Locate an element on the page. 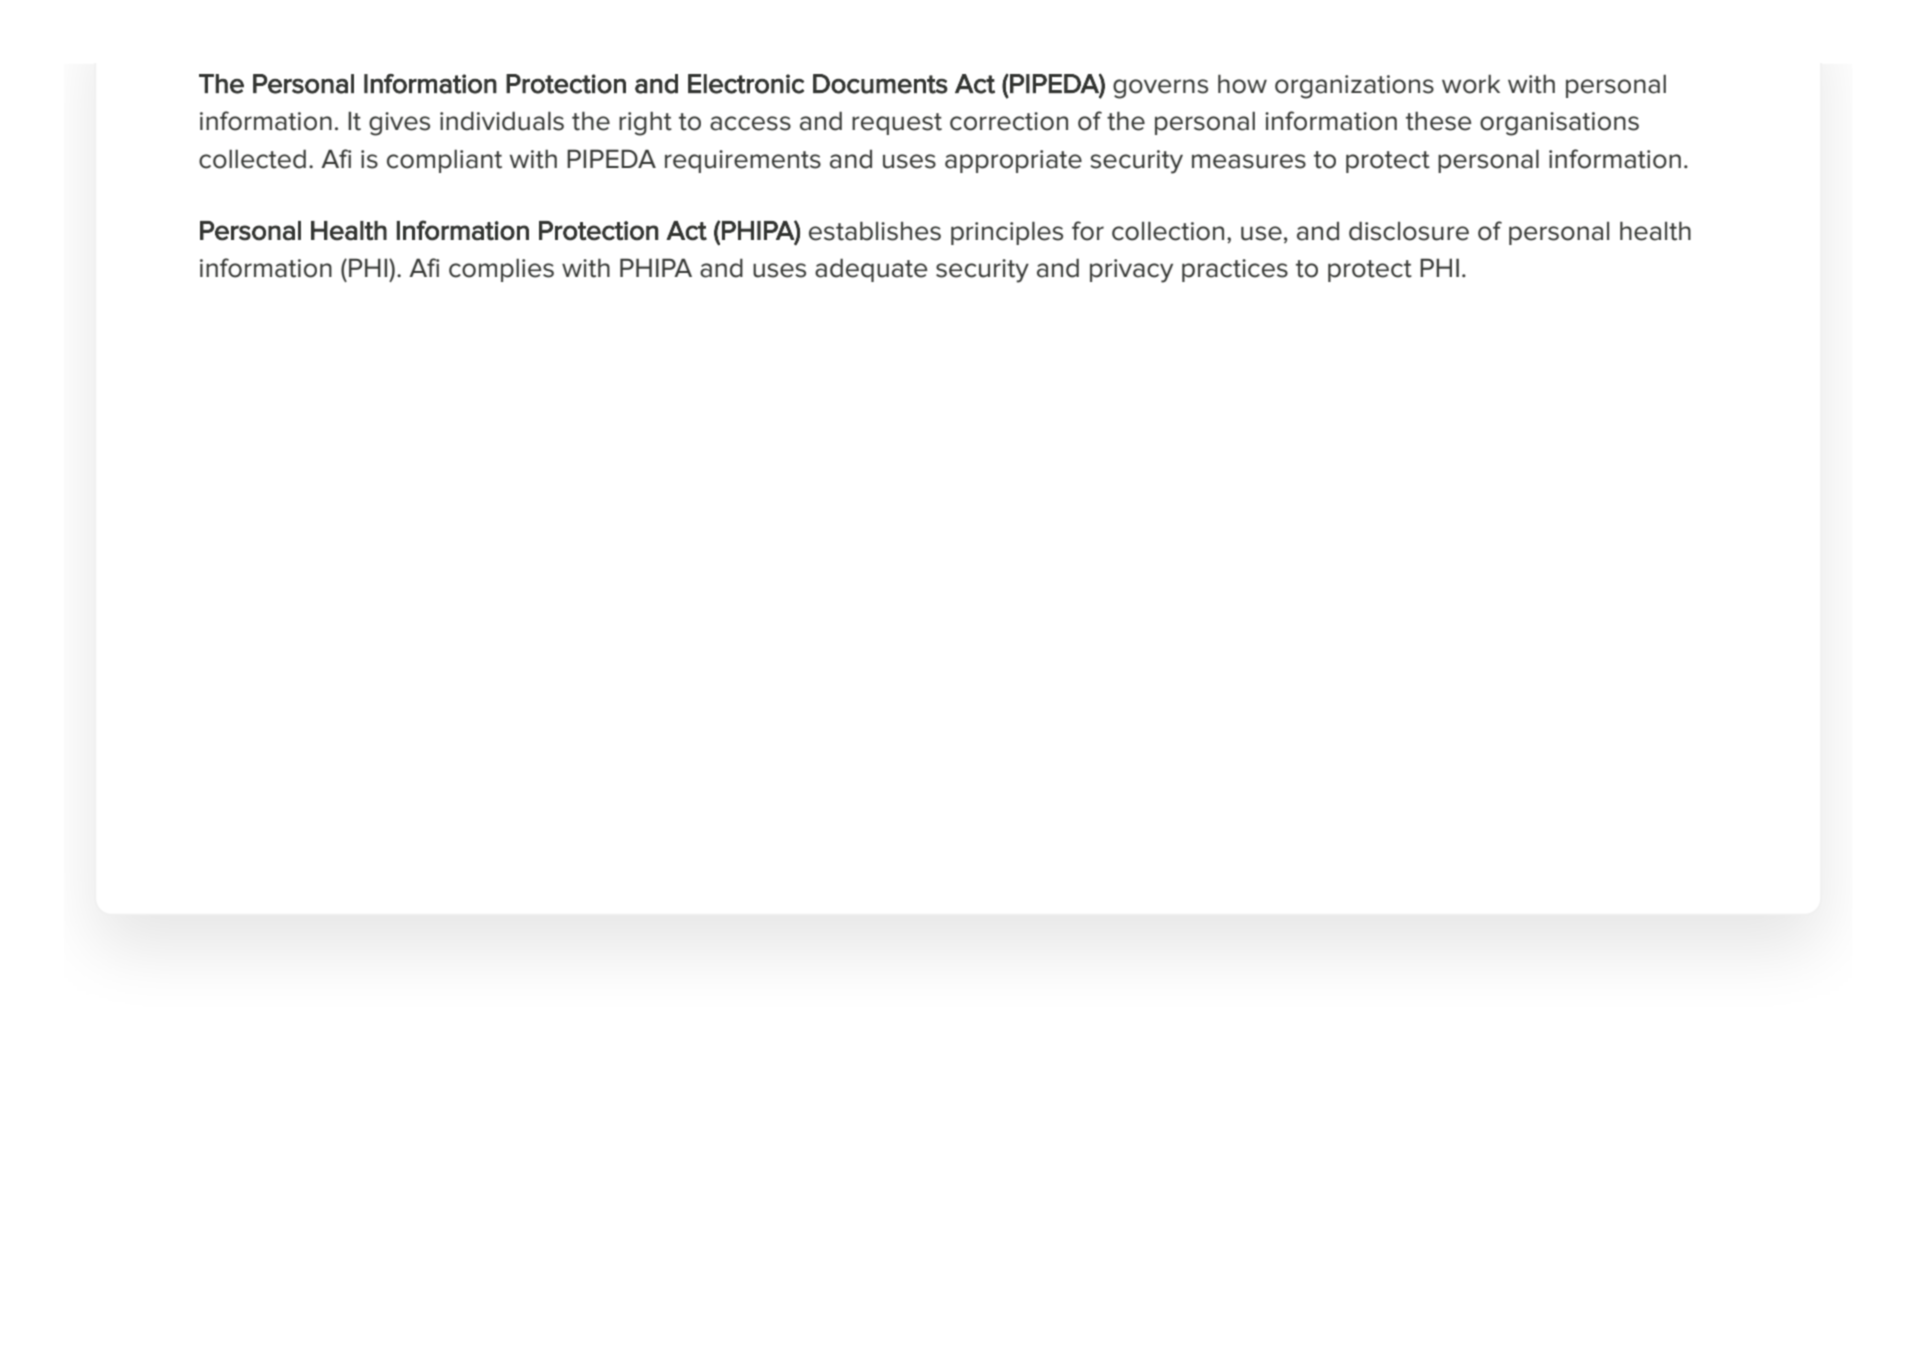 This document has height=1354, width=1914. Electronic is located at coordinates (746, 84).
